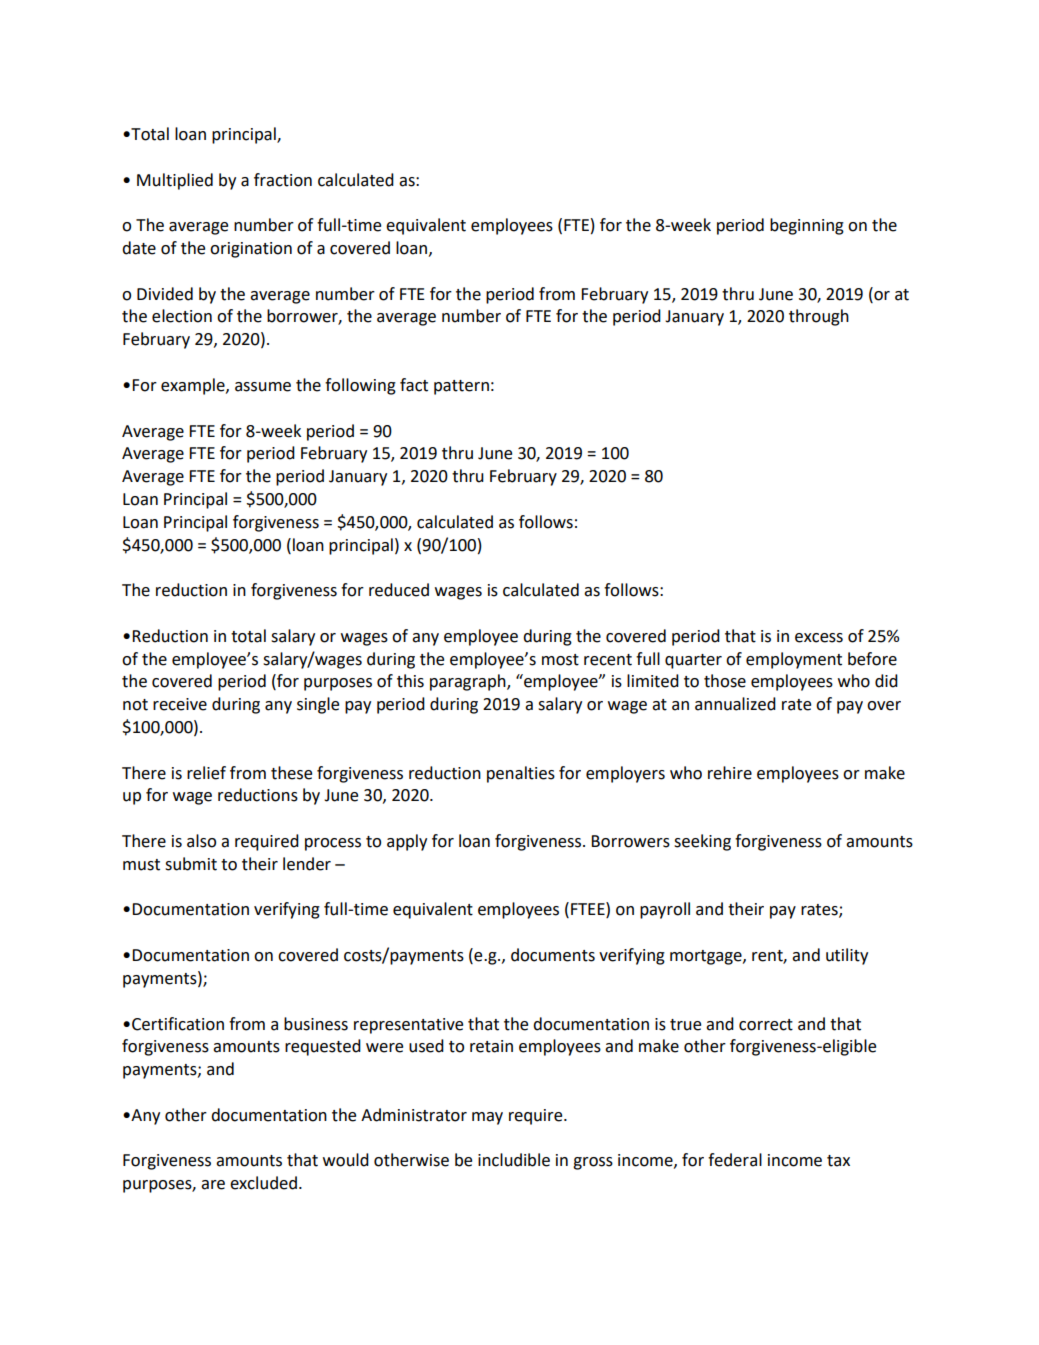  I want to click on beginning, so click(807, 226).
